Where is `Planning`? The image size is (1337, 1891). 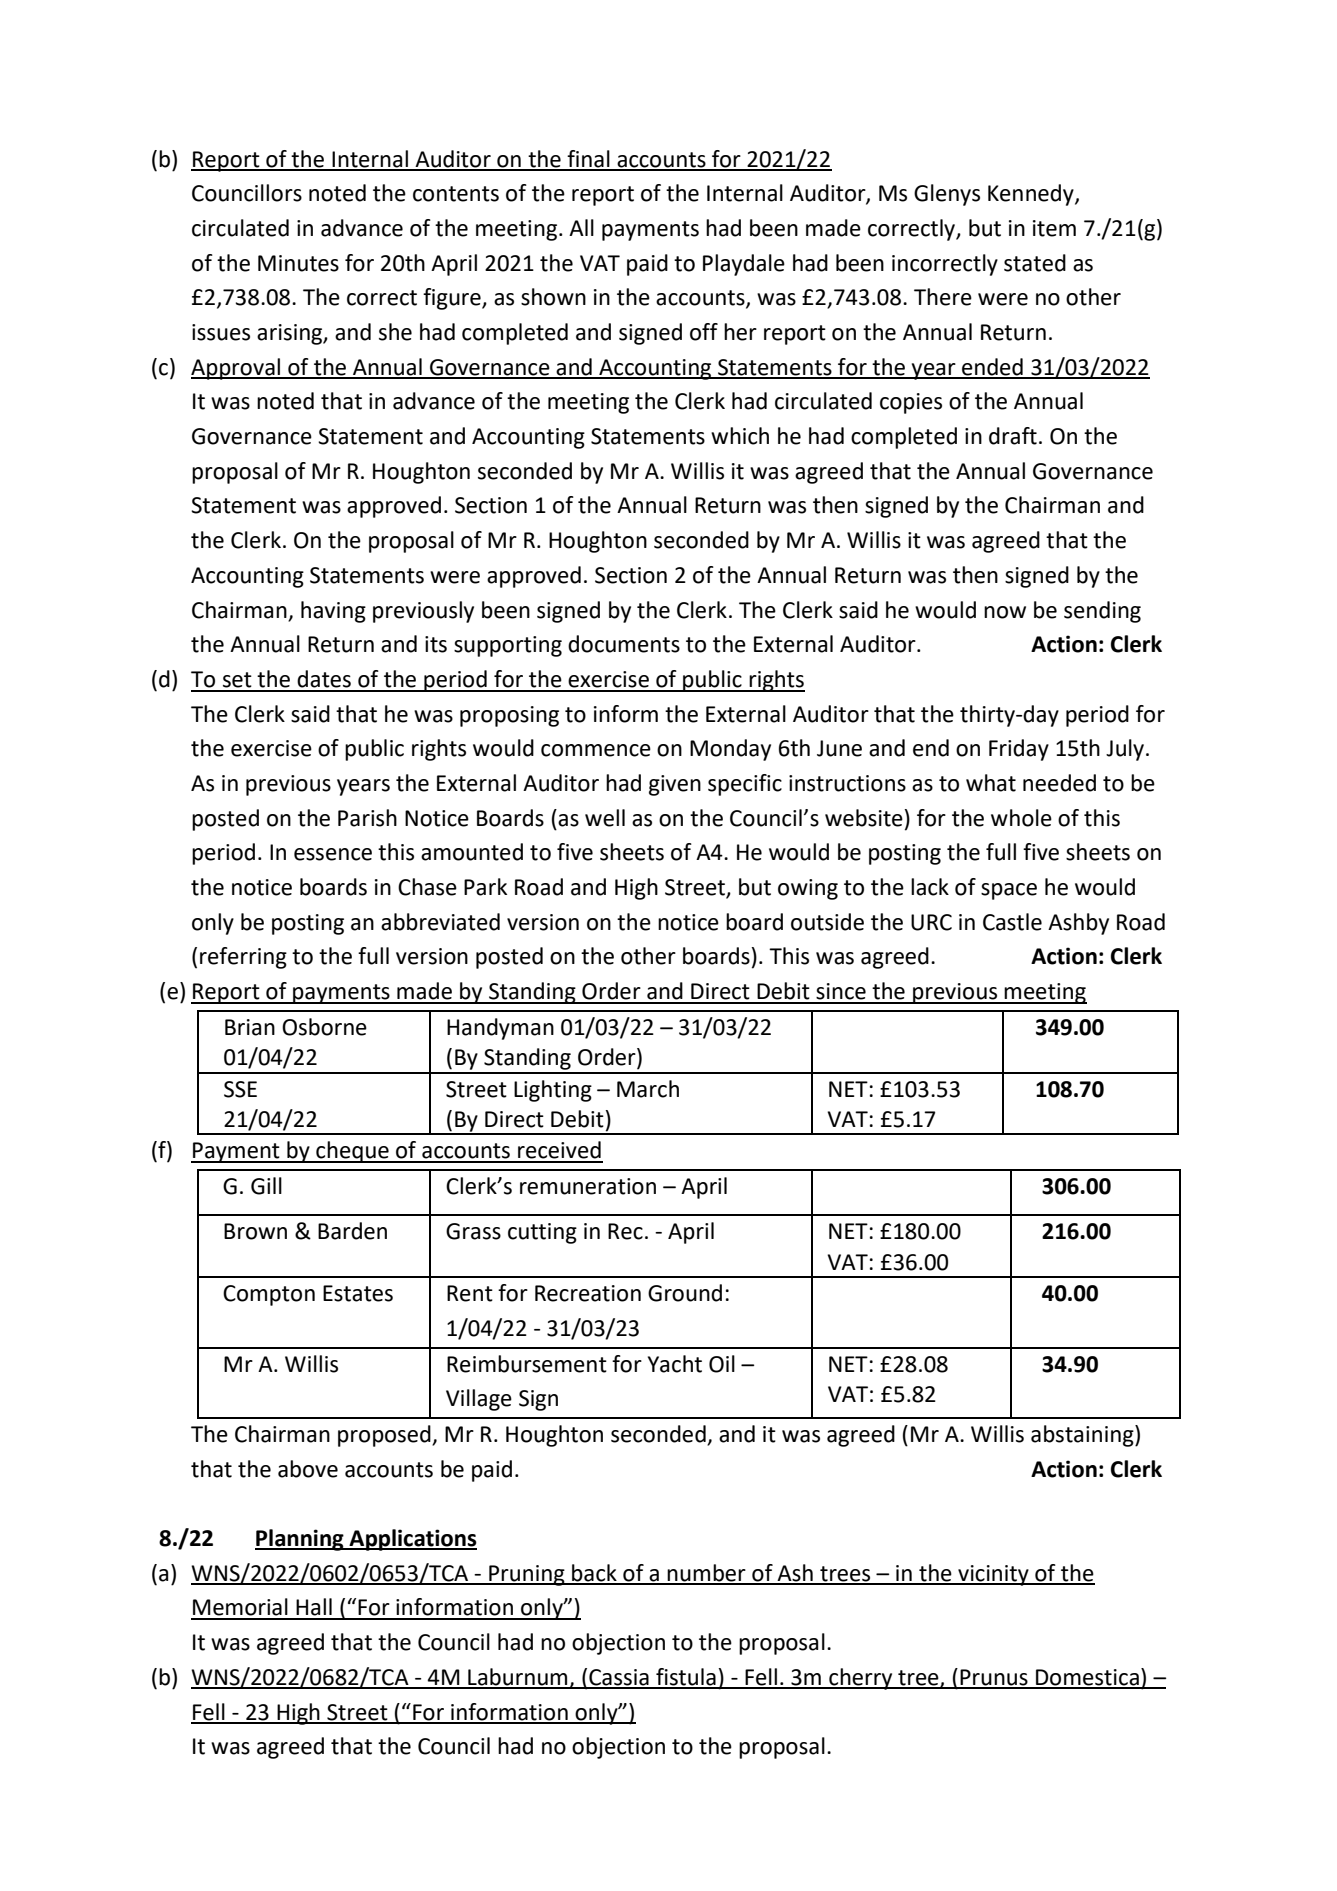 Planning is located at coordinates (300, 1540).
